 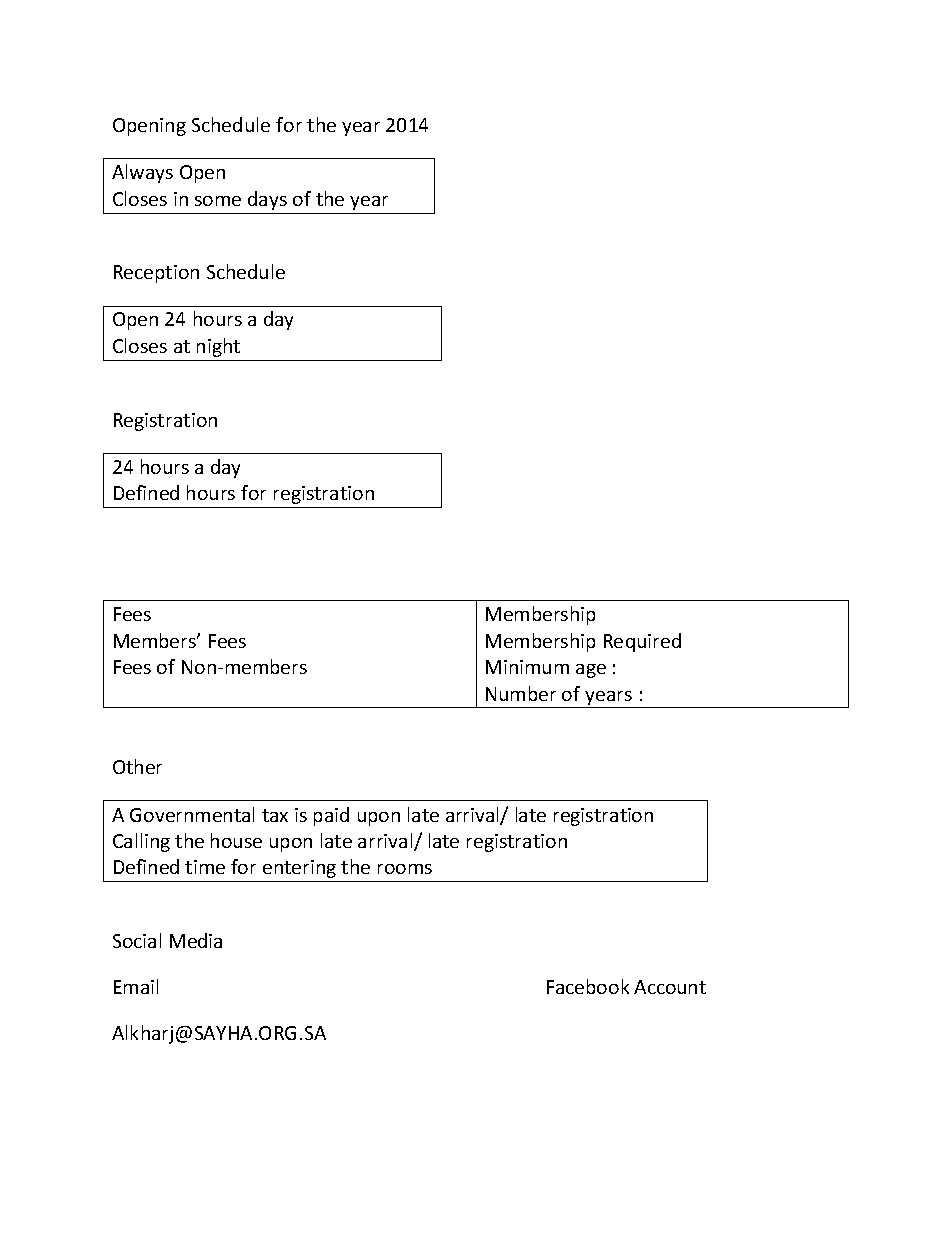 What do you see at coordinates (218, 347) in the document?
I see `night` at bounding box center [218, 347].
